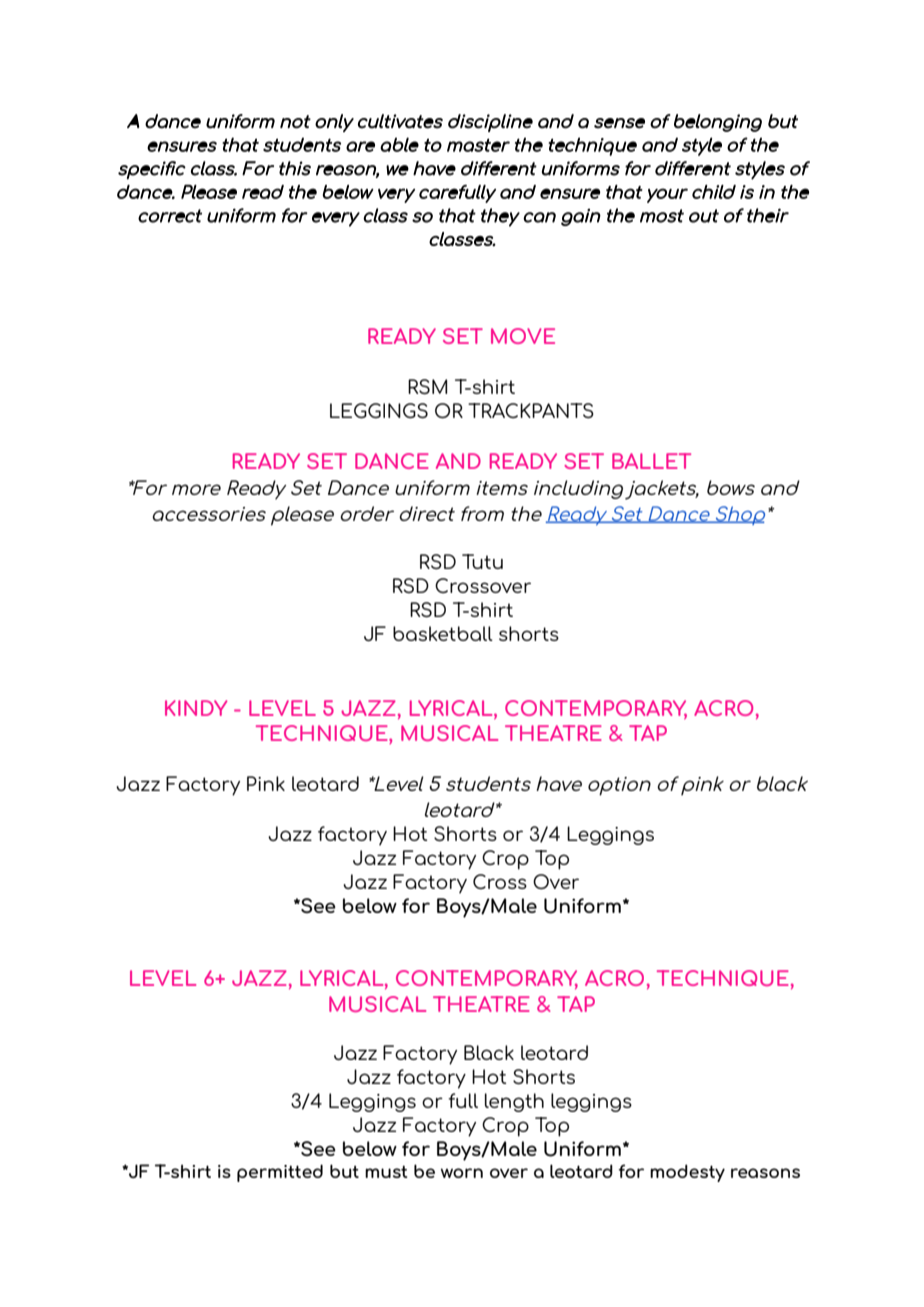 The height and width of the screenshot is (1307, 924). I want to click on worn, so click(462, 1173).
